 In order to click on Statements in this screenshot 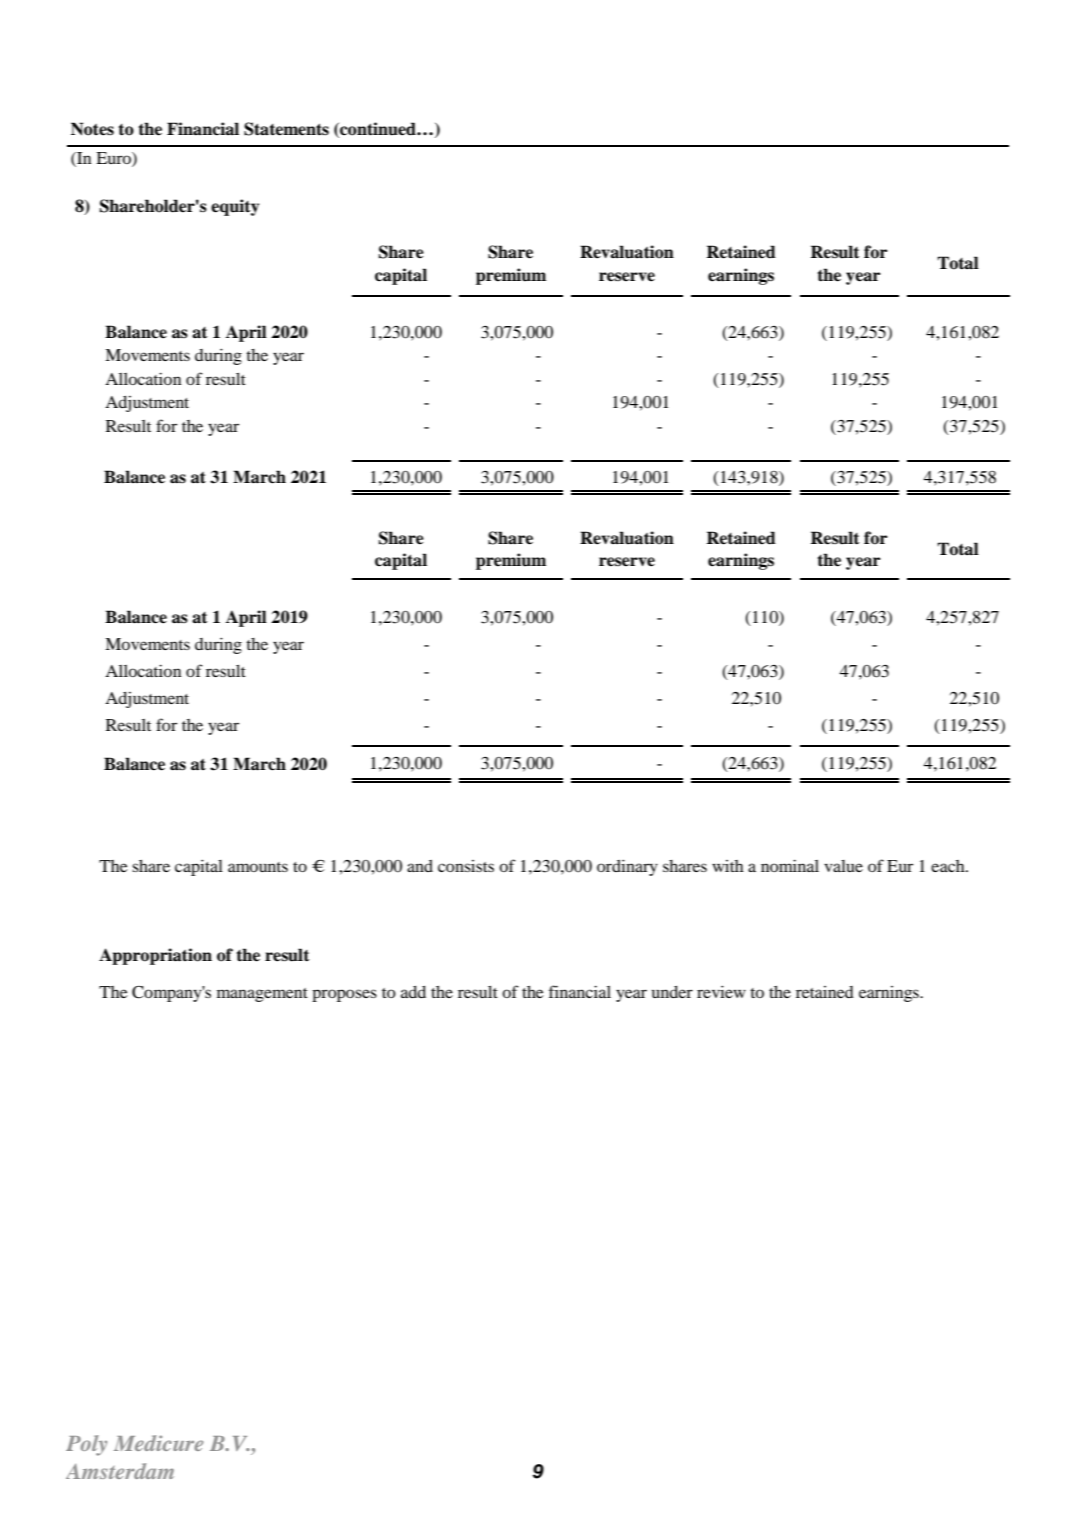, I will do `click(286, 129)`.
